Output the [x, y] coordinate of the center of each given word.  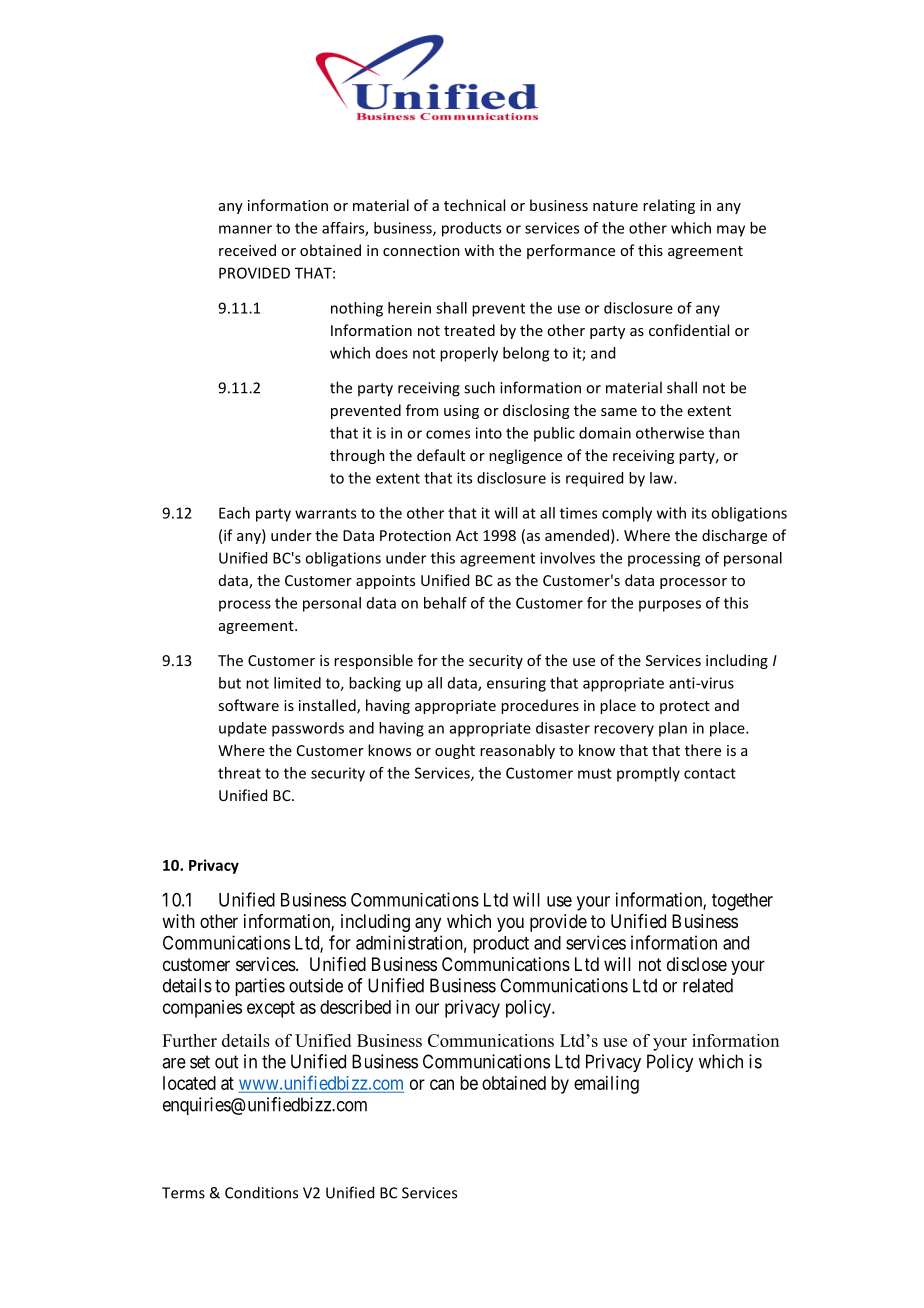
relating [669, 206]
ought [455, 751]
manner [245, 229]
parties [260, 987]
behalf [445, 603]
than [724, 433]
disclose [697, 964]
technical [474, 205]
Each [234, 513]
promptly [648, 774]
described [355, 1007]
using [461, 412]
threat [239, 773]
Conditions [261, 1192]
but [230, 683]
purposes [670, 606]
